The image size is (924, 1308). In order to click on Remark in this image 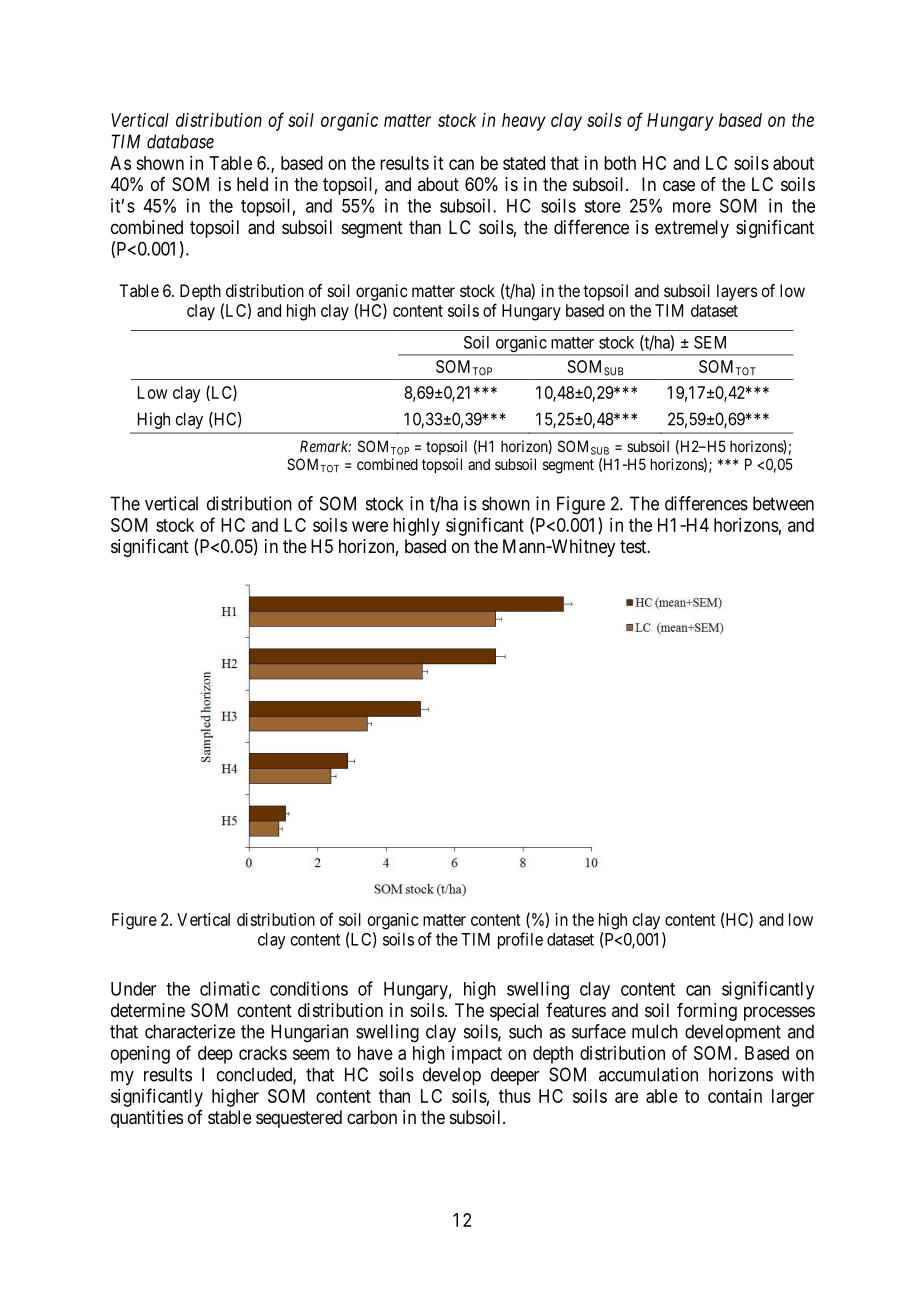, I will do `click(325, 446)`.
